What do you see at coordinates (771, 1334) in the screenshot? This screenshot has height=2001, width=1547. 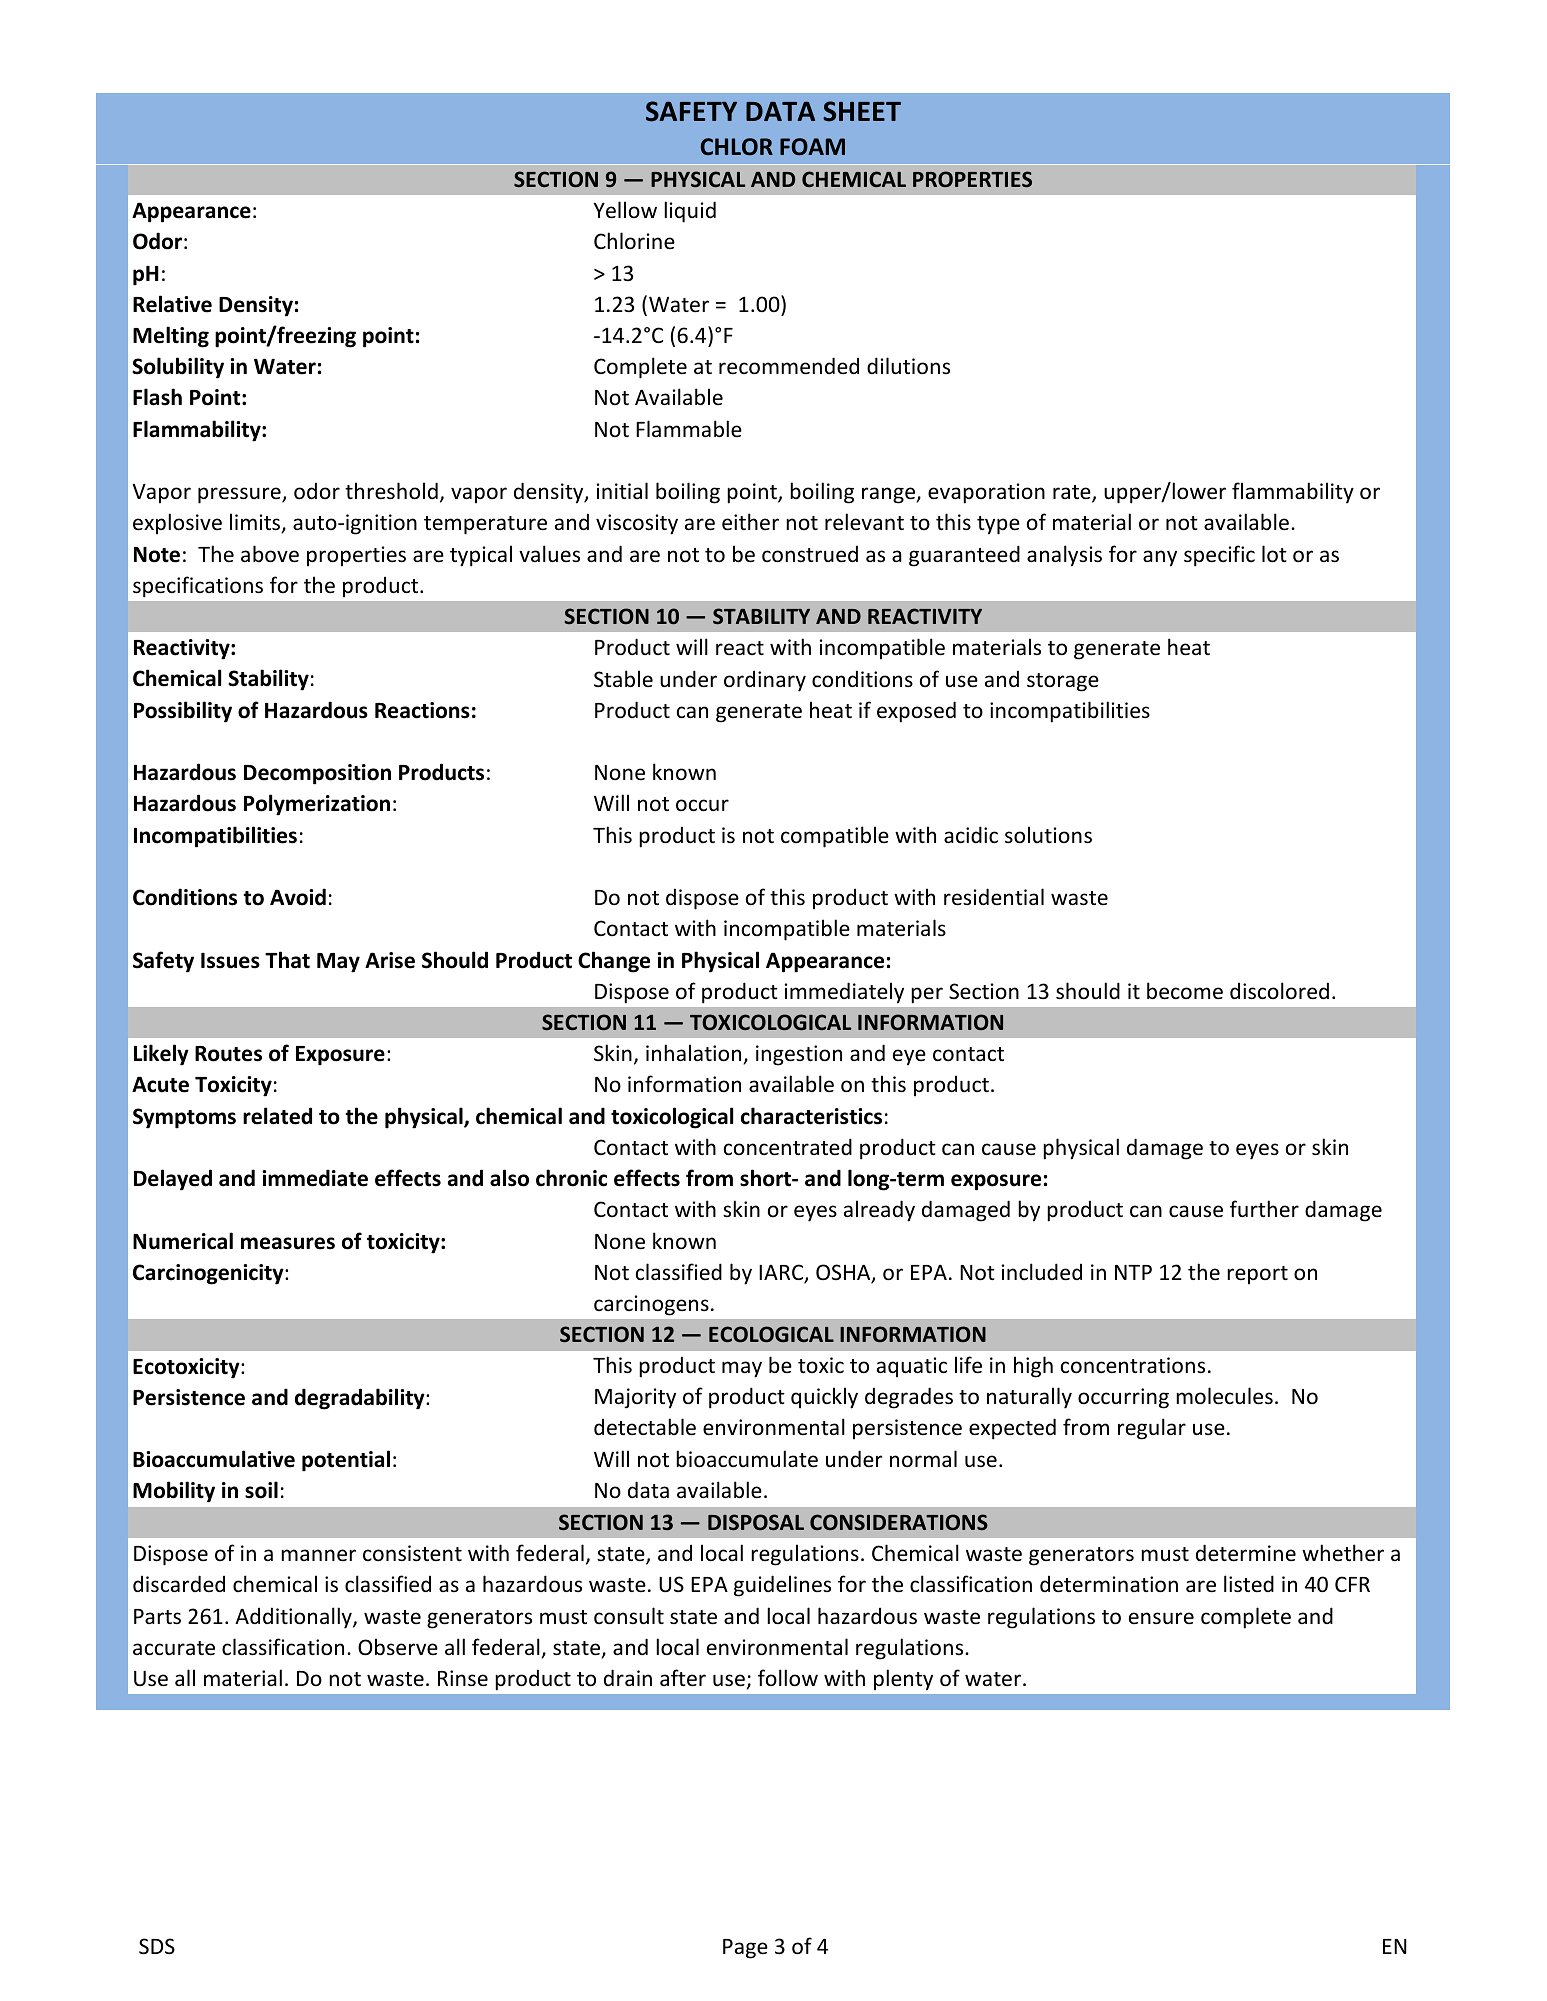 I see `ECOLOGICAL` at bounding box center [771, 1334].
